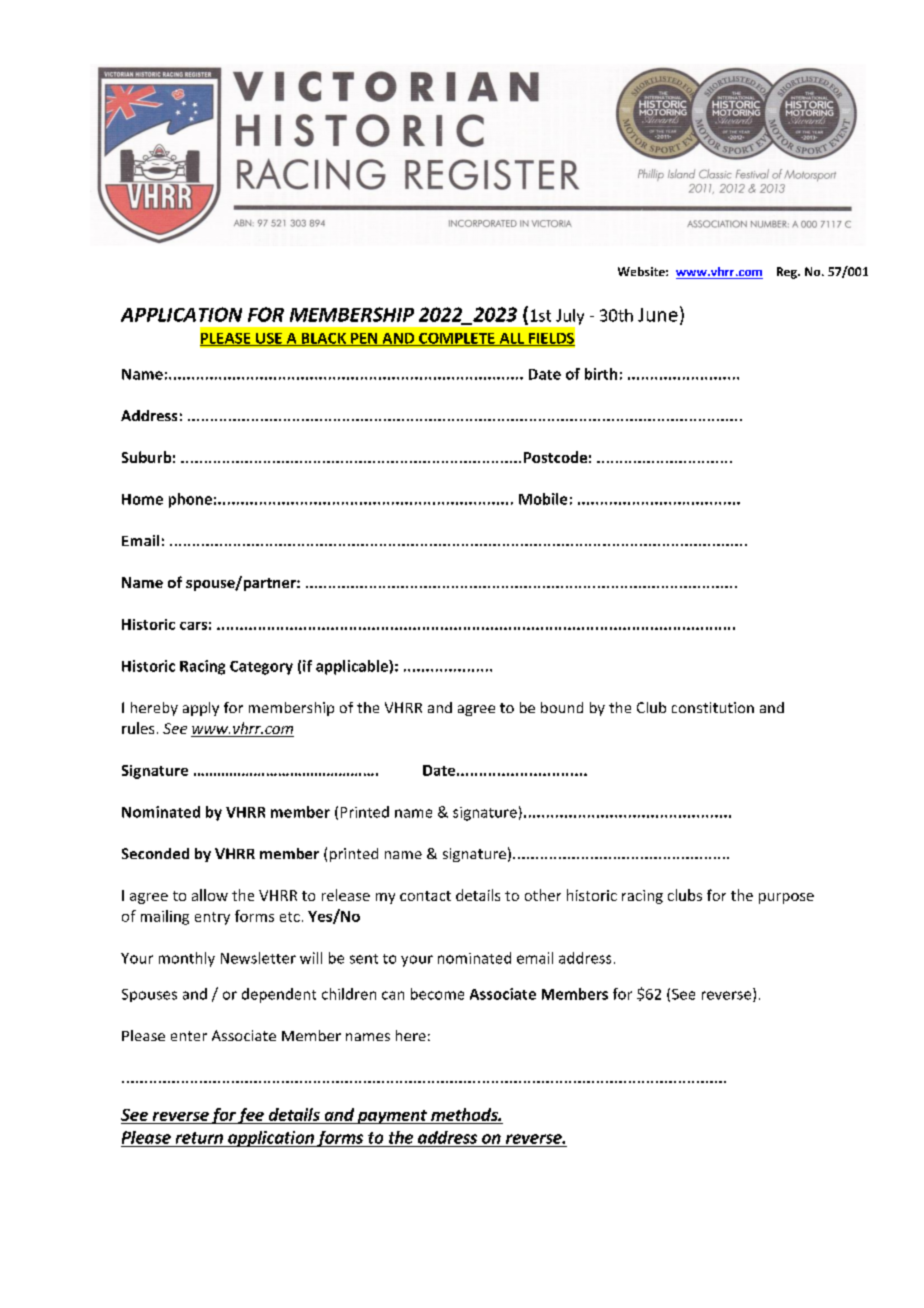 The height and width of the screenshot is (1308, 924). Describe the element at coordinates (786, 898) in the screenshot. I see `purpose` at that location.
